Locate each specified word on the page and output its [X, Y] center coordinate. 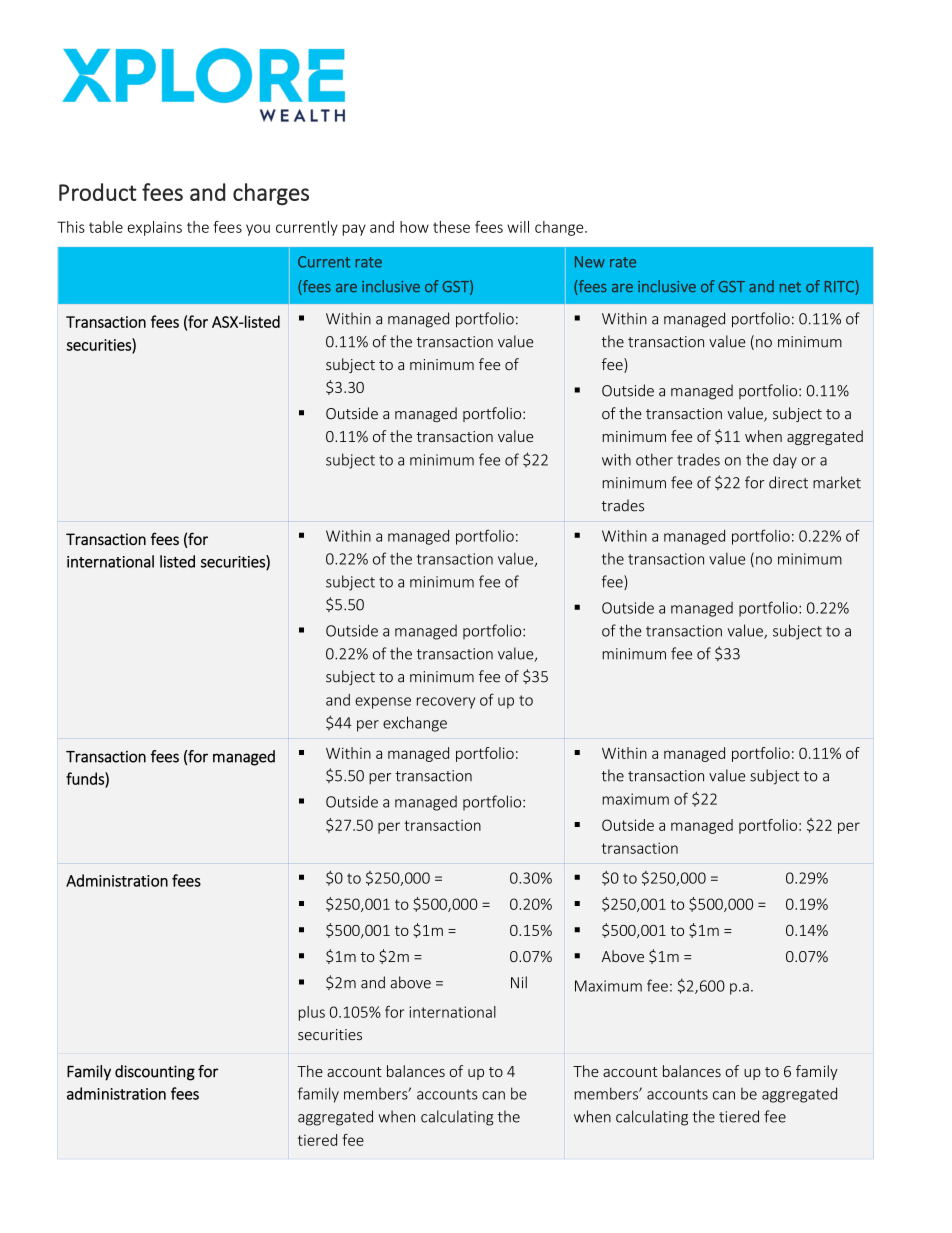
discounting [155, 1073]
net [790, 287]
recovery [446, 703]
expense [383, 703]
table [106, 227]
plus [312, 1013]
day [785, 461]
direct [788, 482]
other [654, 459]
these [451, 227]
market [837, 482]
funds [86, 779]
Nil [519, 982]
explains [154, 228]
